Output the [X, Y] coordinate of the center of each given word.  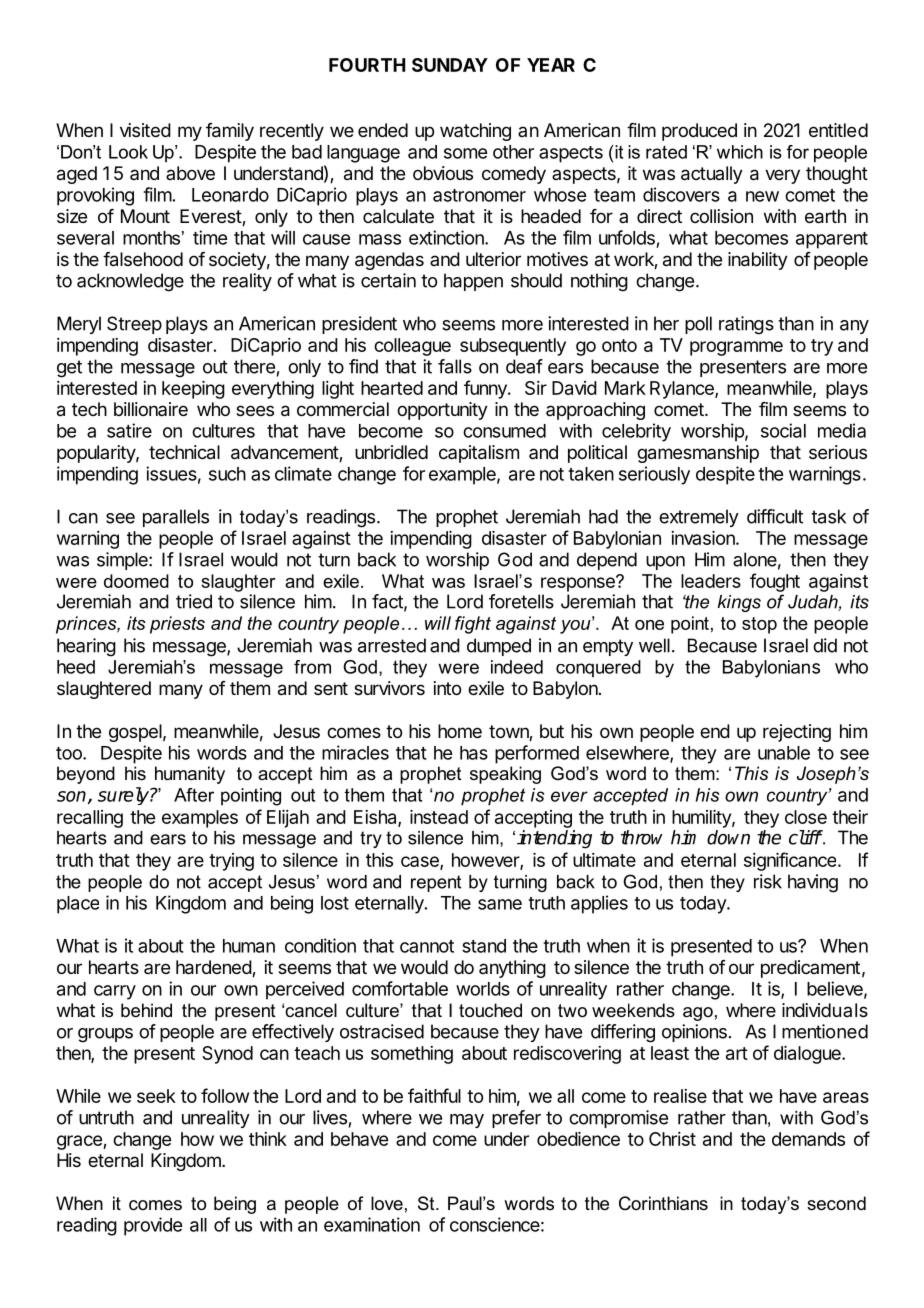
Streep [134, 325]
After [194, 795]
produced [699, 132]
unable [784, 753]
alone [755, 559]
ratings [746, 325]
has [474, 753]
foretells [521, 601]
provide [153, 1226]
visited [145, 130]
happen [473, 282]
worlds [483, 989]
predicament [810, 969]
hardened [214, 968]
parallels [176, 518]
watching [475, 132]
